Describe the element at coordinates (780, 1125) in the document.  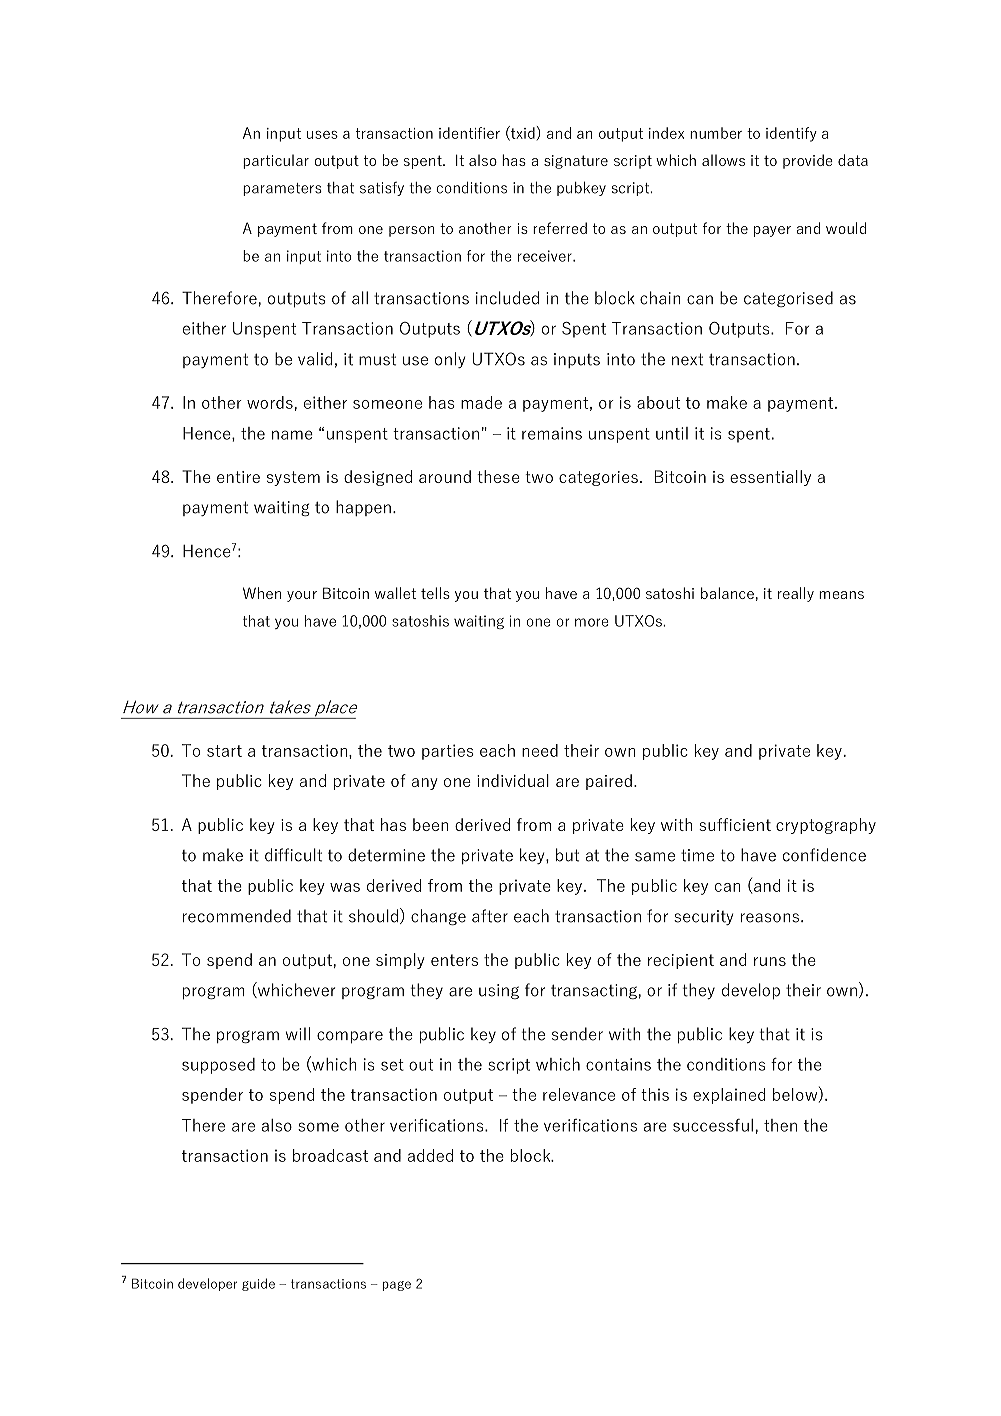
I see `then` at that location.
